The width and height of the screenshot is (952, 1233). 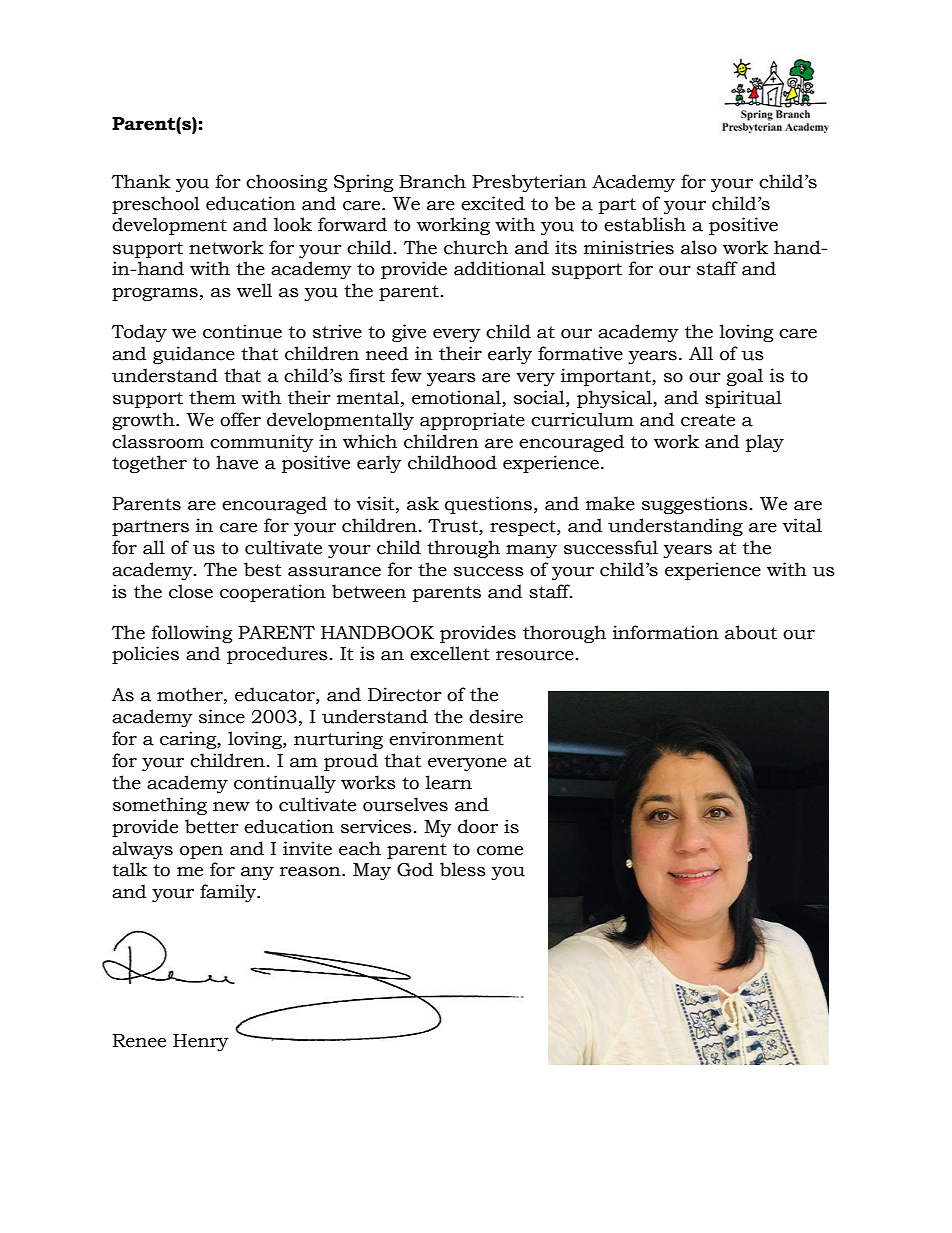 What do you see at coordinates (463, 869) in the screenshot?
I see `bless` at bounding box center [463, 869].
